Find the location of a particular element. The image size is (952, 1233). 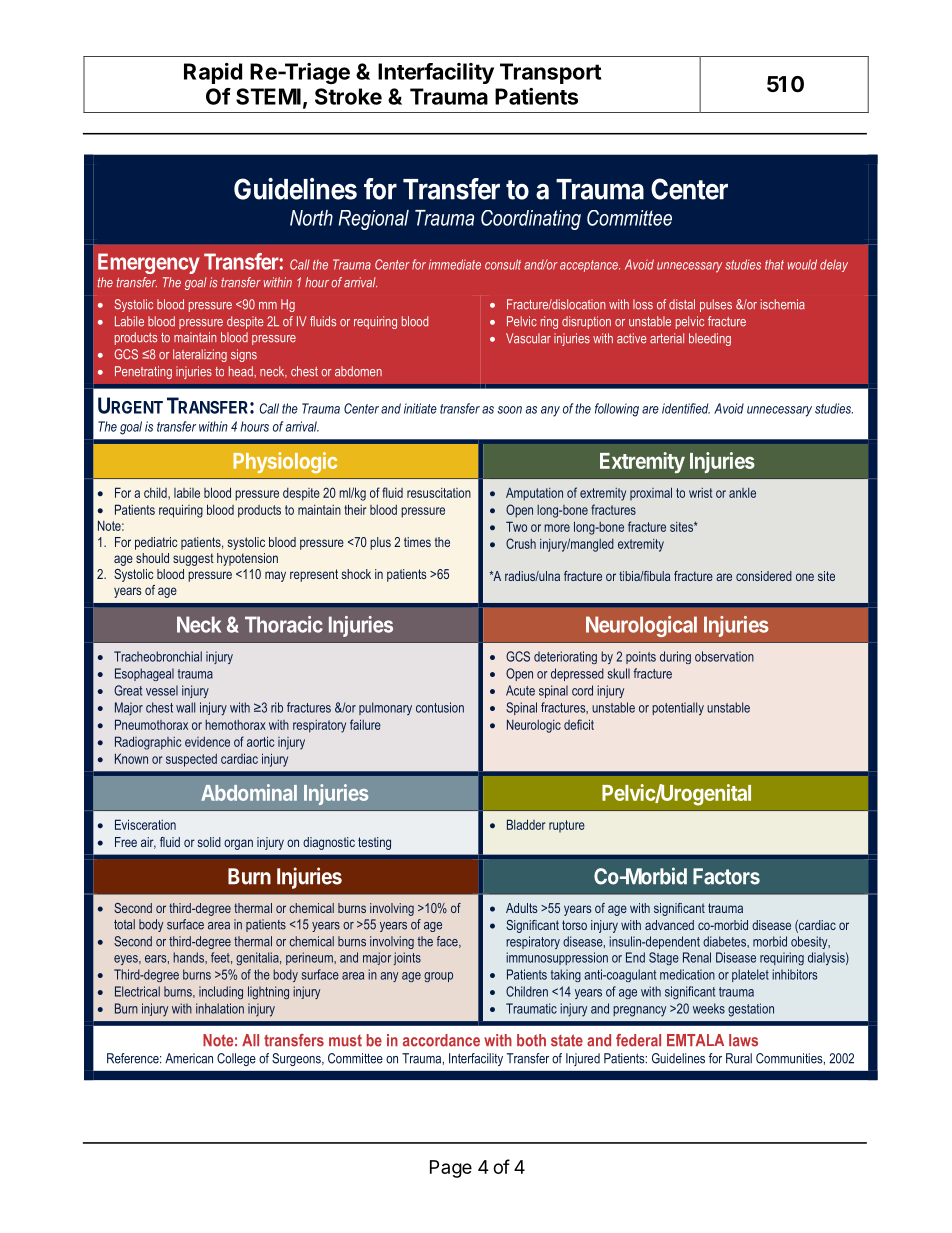

that is located at coordinates (774, 264).
